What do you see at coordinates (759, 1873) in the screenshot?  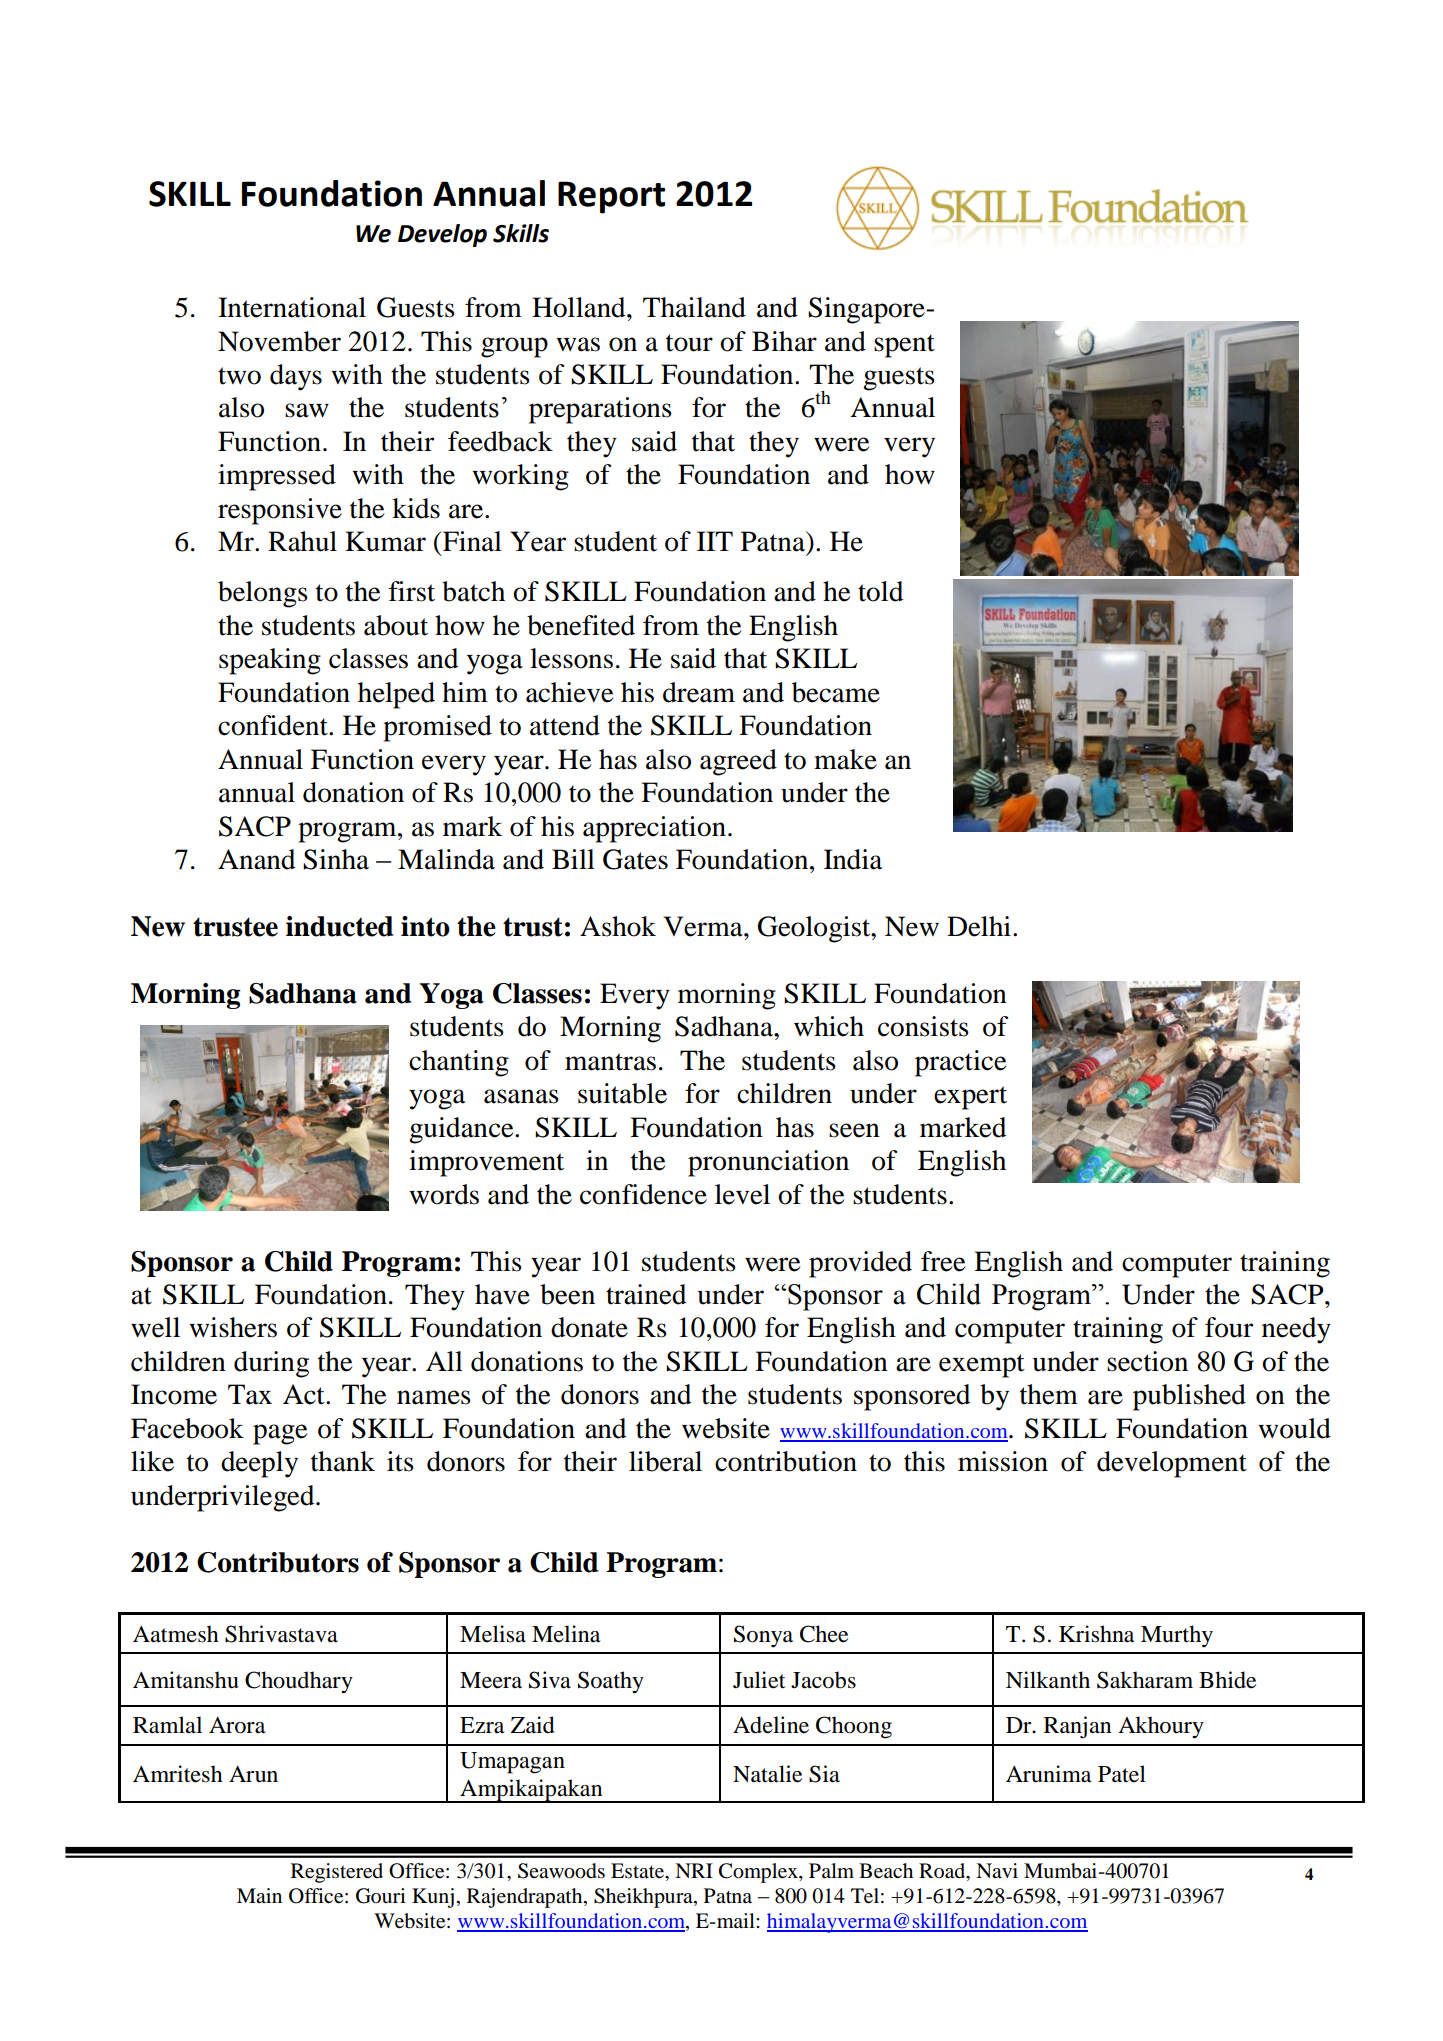 I see `Complex` at bounding box center [759, 1873].
